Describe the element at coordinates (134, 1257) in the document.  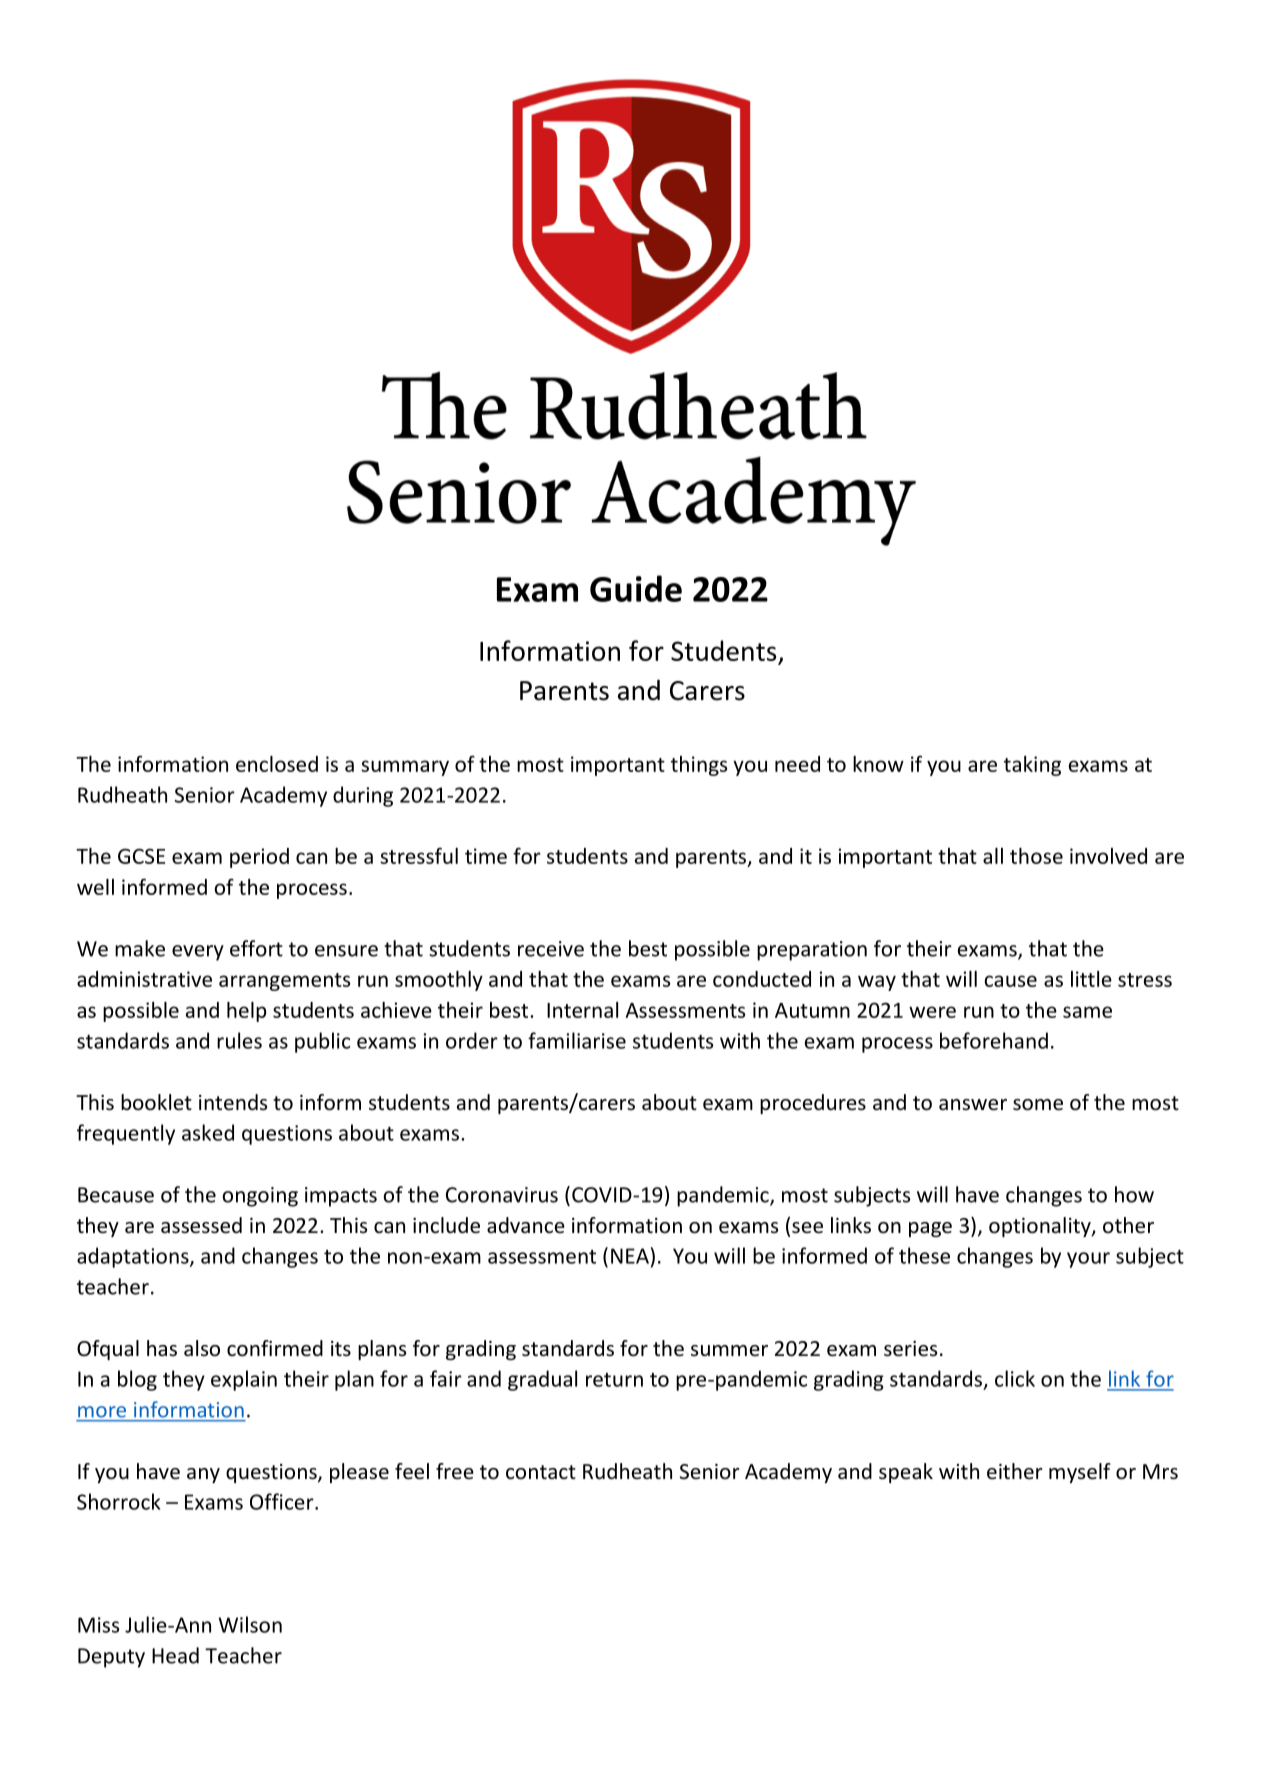
I see `adaptations` at that location.
